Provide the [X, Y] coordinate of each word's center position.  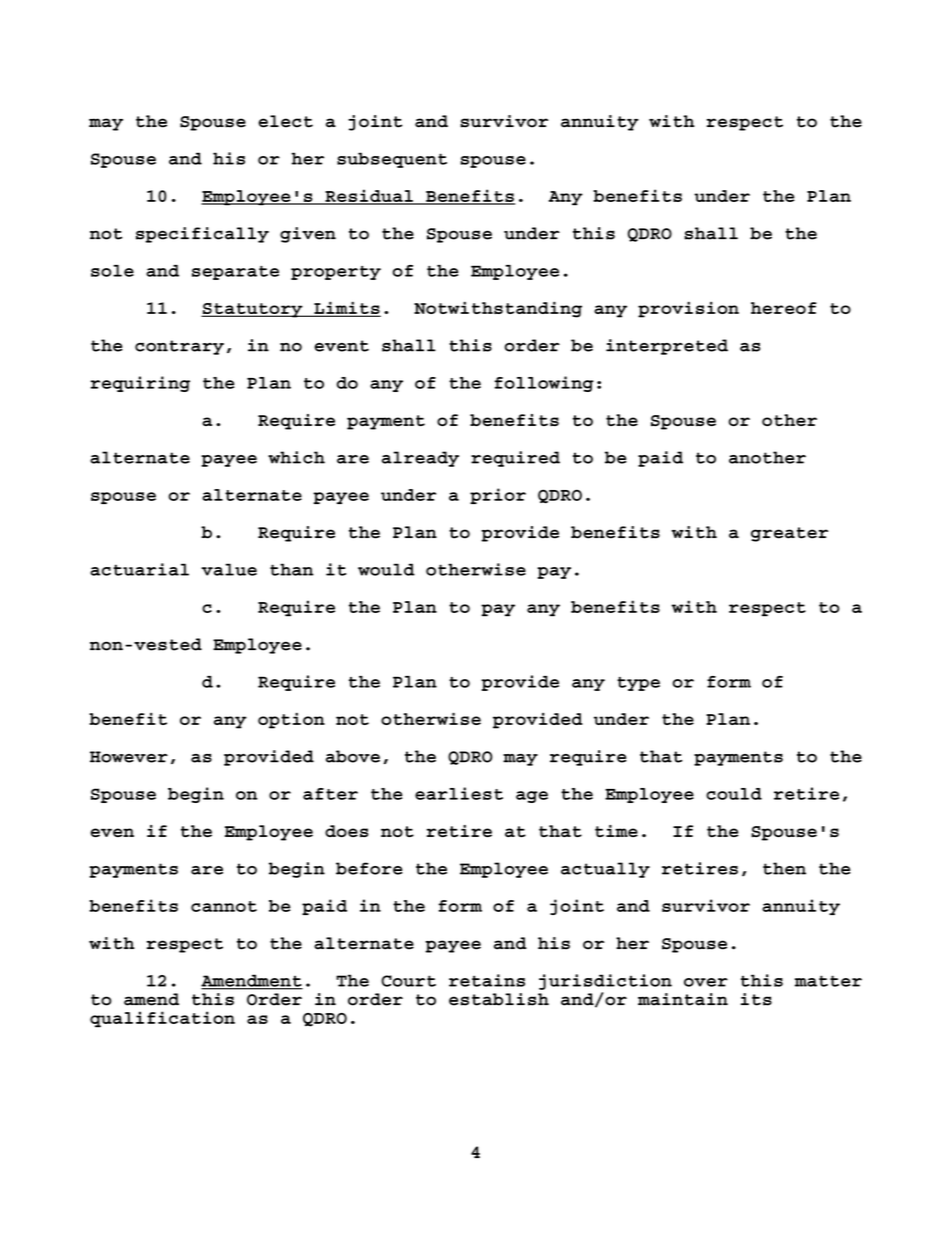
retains [487, 980]
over [706, 982]
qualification [162, 1019]
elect [286, 121]
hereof [783, 308]
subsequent [392, 160]
